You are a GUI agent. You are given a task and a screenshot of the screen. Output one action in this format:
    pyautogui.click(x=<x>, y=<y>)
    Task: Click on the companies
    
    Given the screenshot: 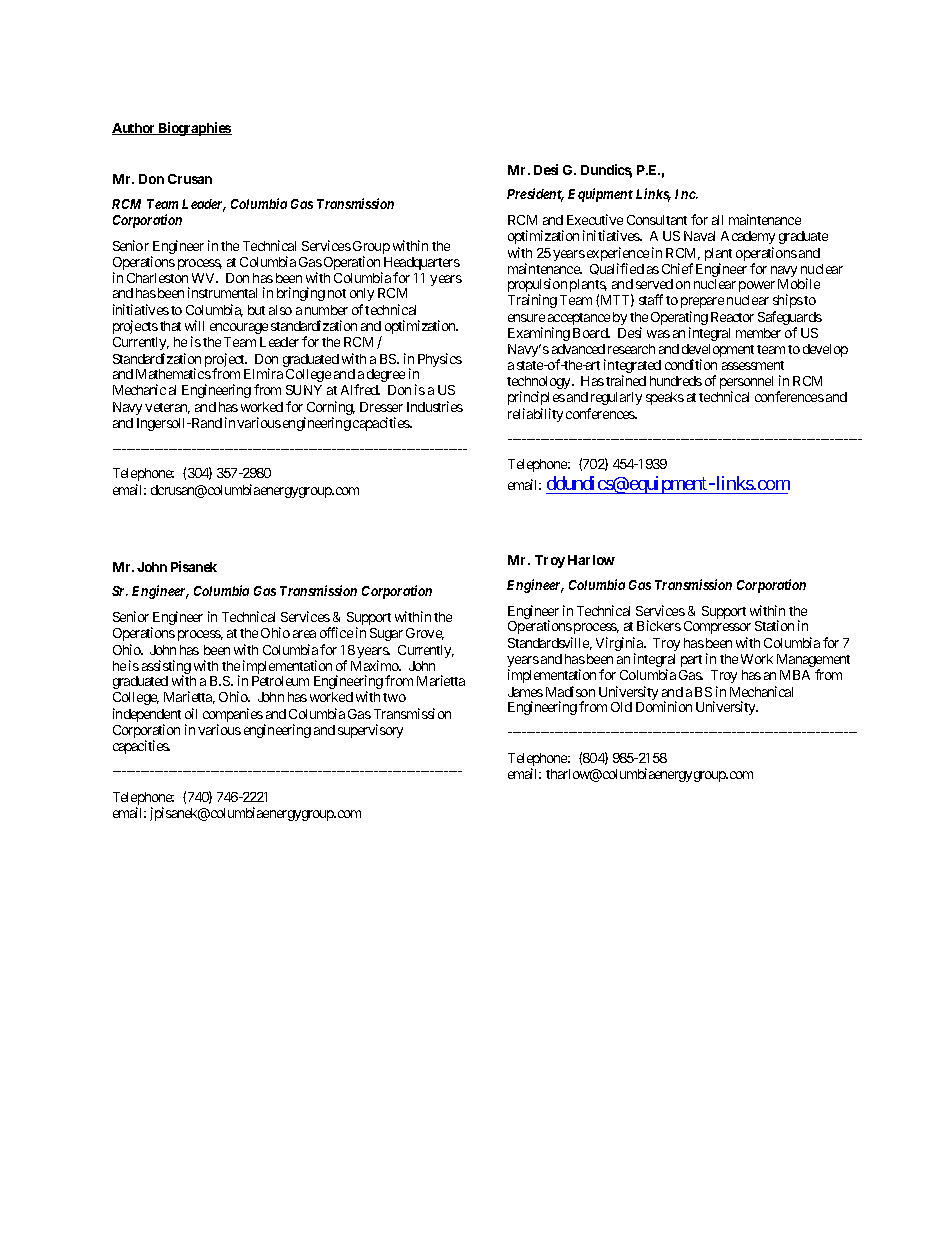 What is the action you would take?
    pyautogui.click(x=233, y=716)
